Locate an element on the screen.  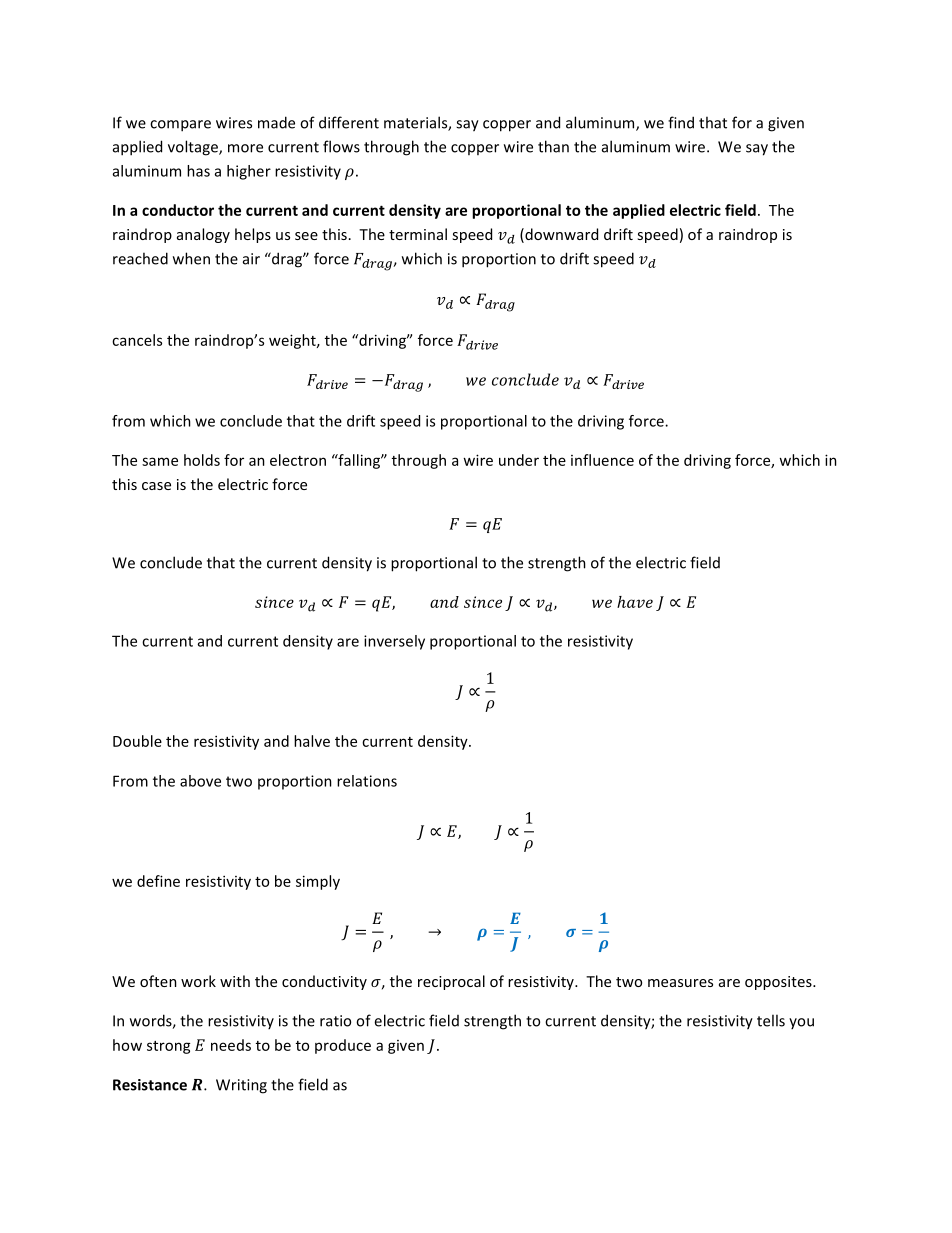
voltage is located at coordinates (194, 148).
